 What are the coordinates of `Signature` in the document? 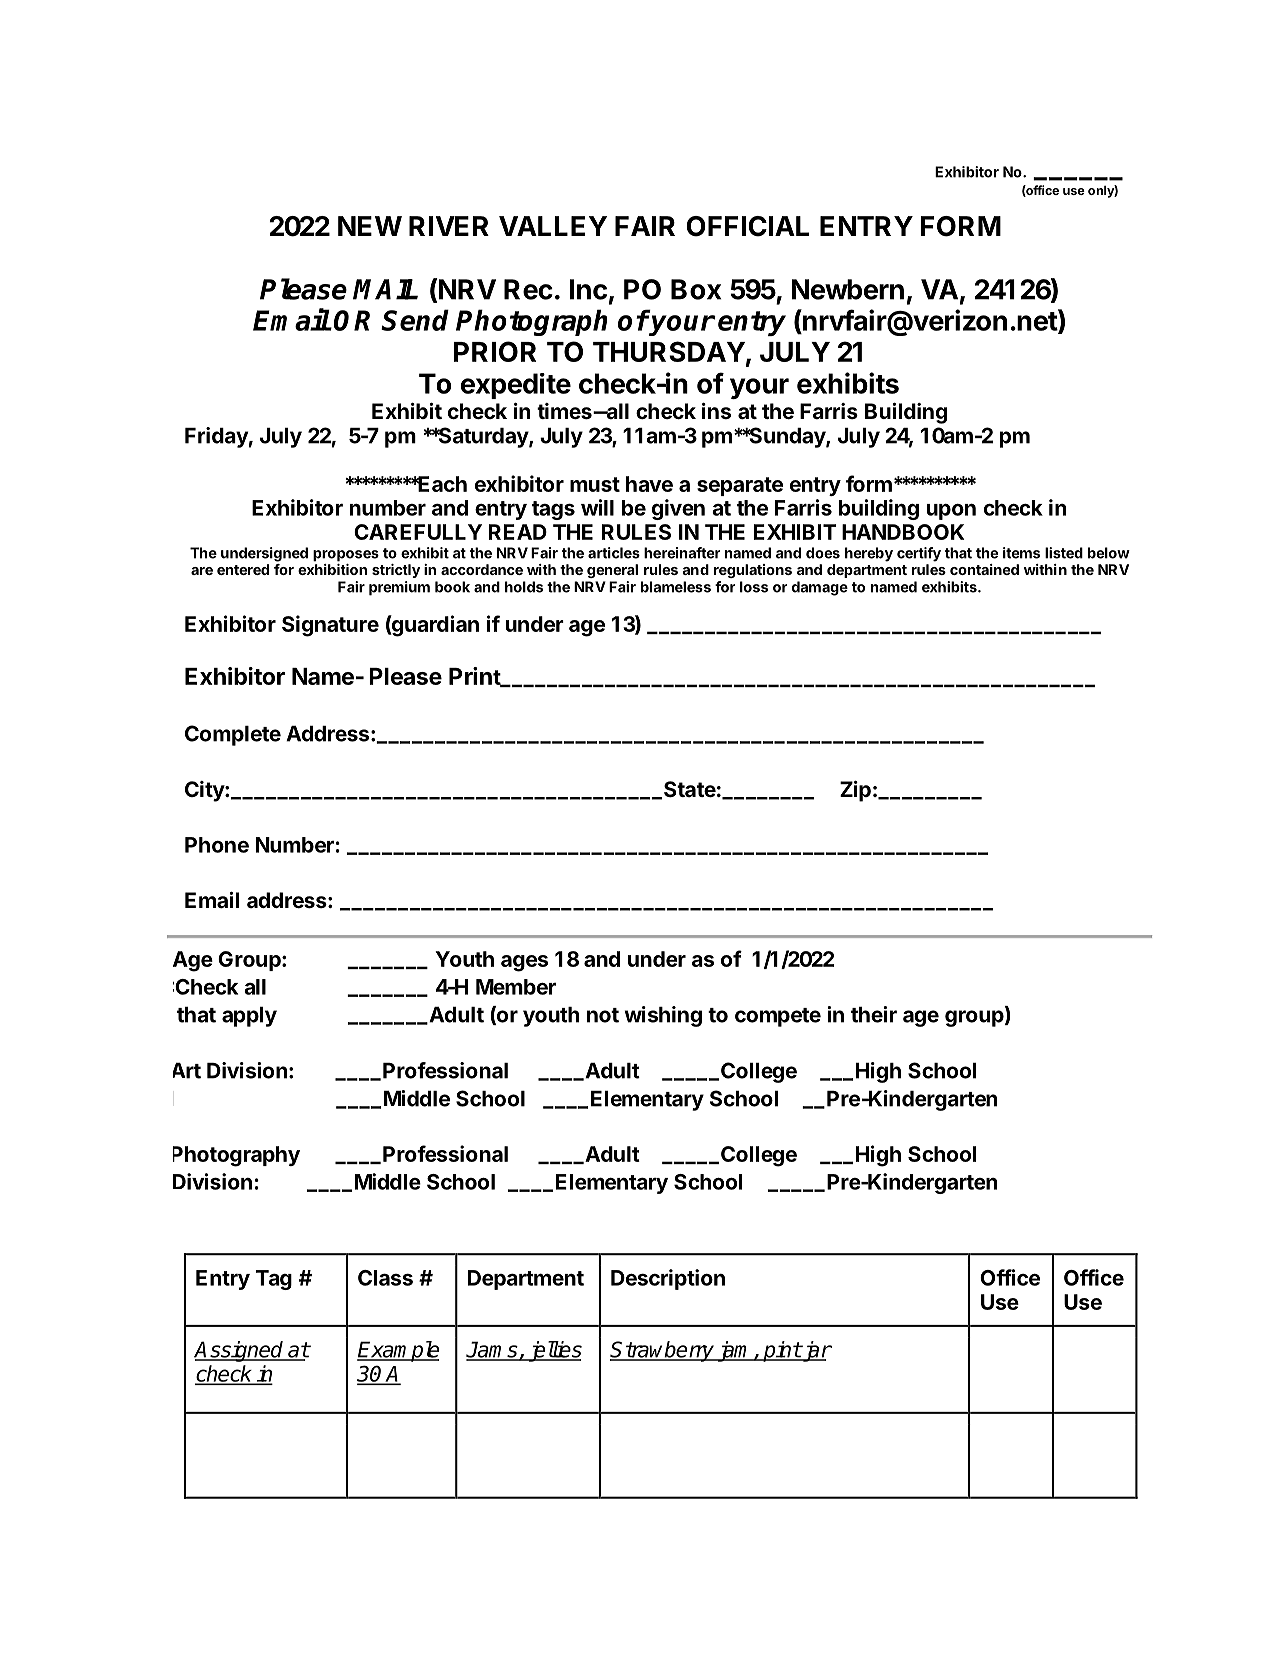 It's located at (330, 626).
